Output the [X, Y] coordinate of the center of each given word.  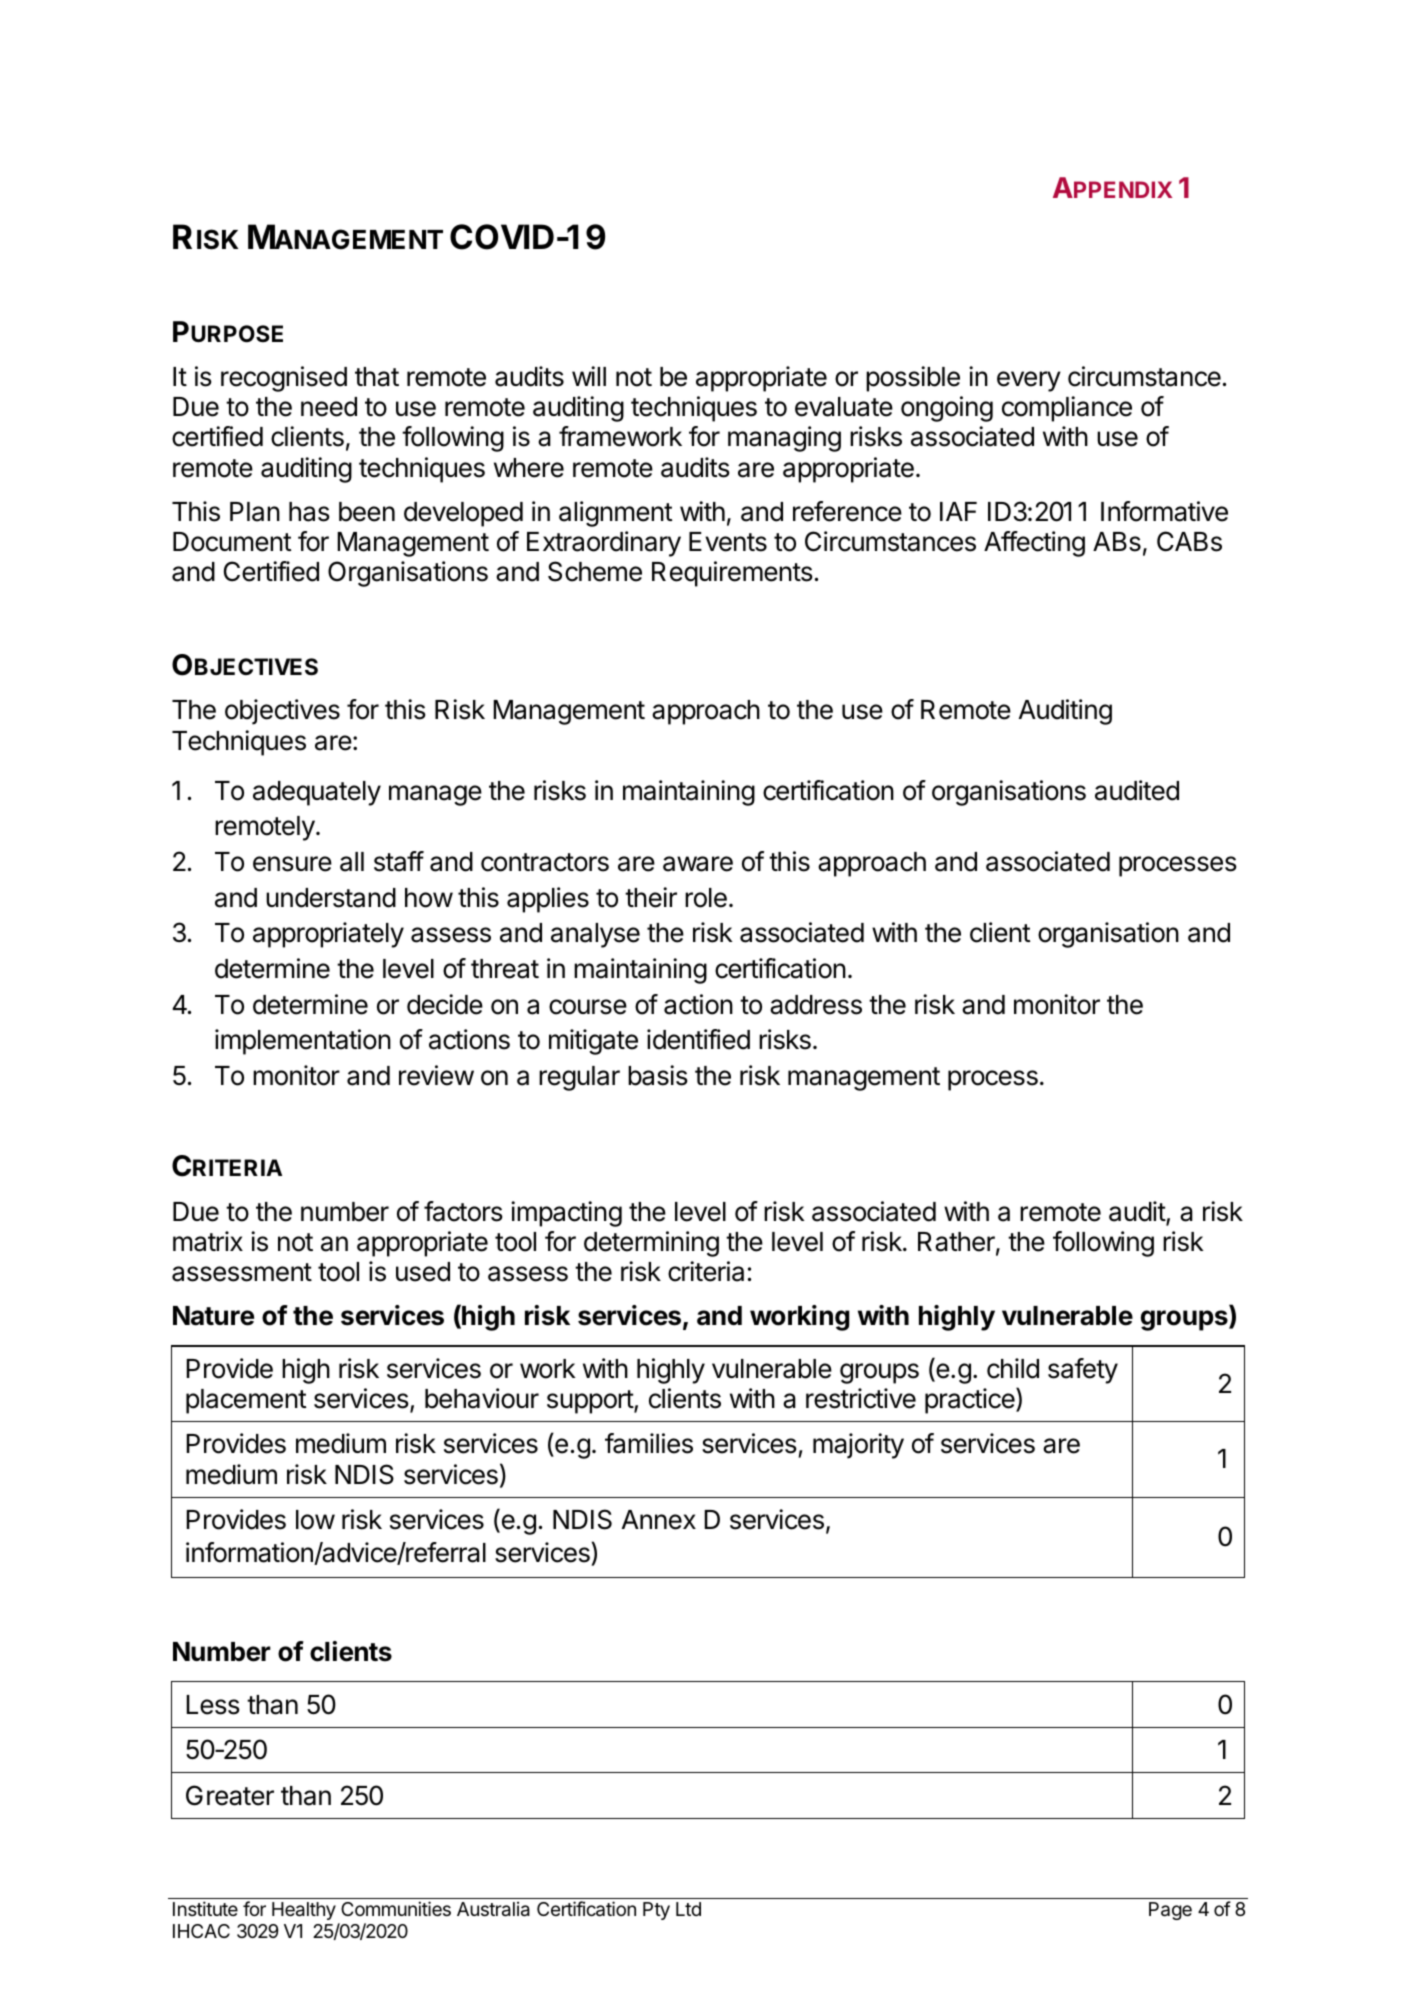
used [423, 1272]
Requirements [732, 574]
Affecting [1034, 544]
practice [971, 1401]
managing [784, 439]
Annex [659, 1520]
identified [698, 1039]
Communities [396, 1908]
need [329, 407]
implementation [303, 1042]
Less [213, 1705]
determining [651, 1244]
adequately [317, 793]
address [816, 1005]
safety [1083, 1371]
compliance [1067, 409]
